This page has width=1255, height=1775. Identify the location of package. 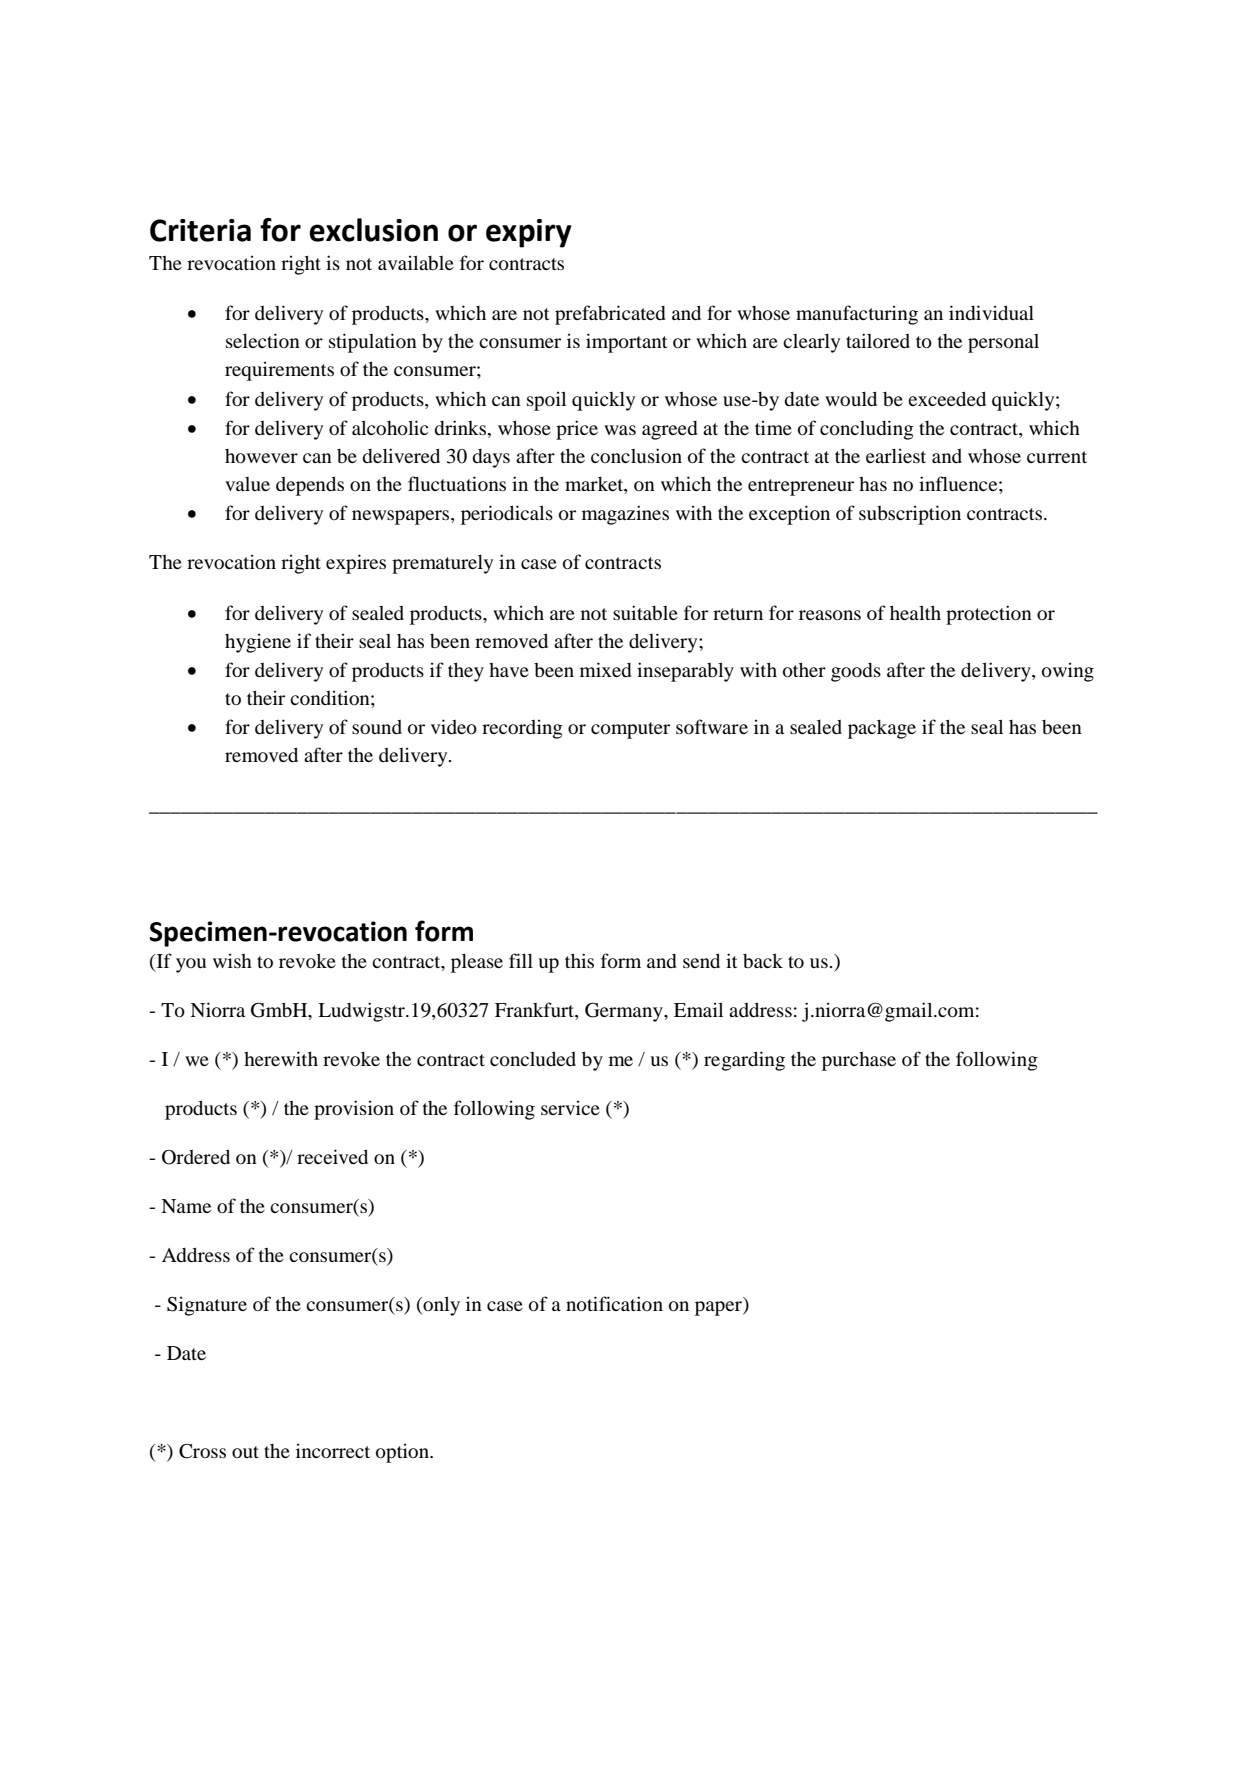
(882, 729).
